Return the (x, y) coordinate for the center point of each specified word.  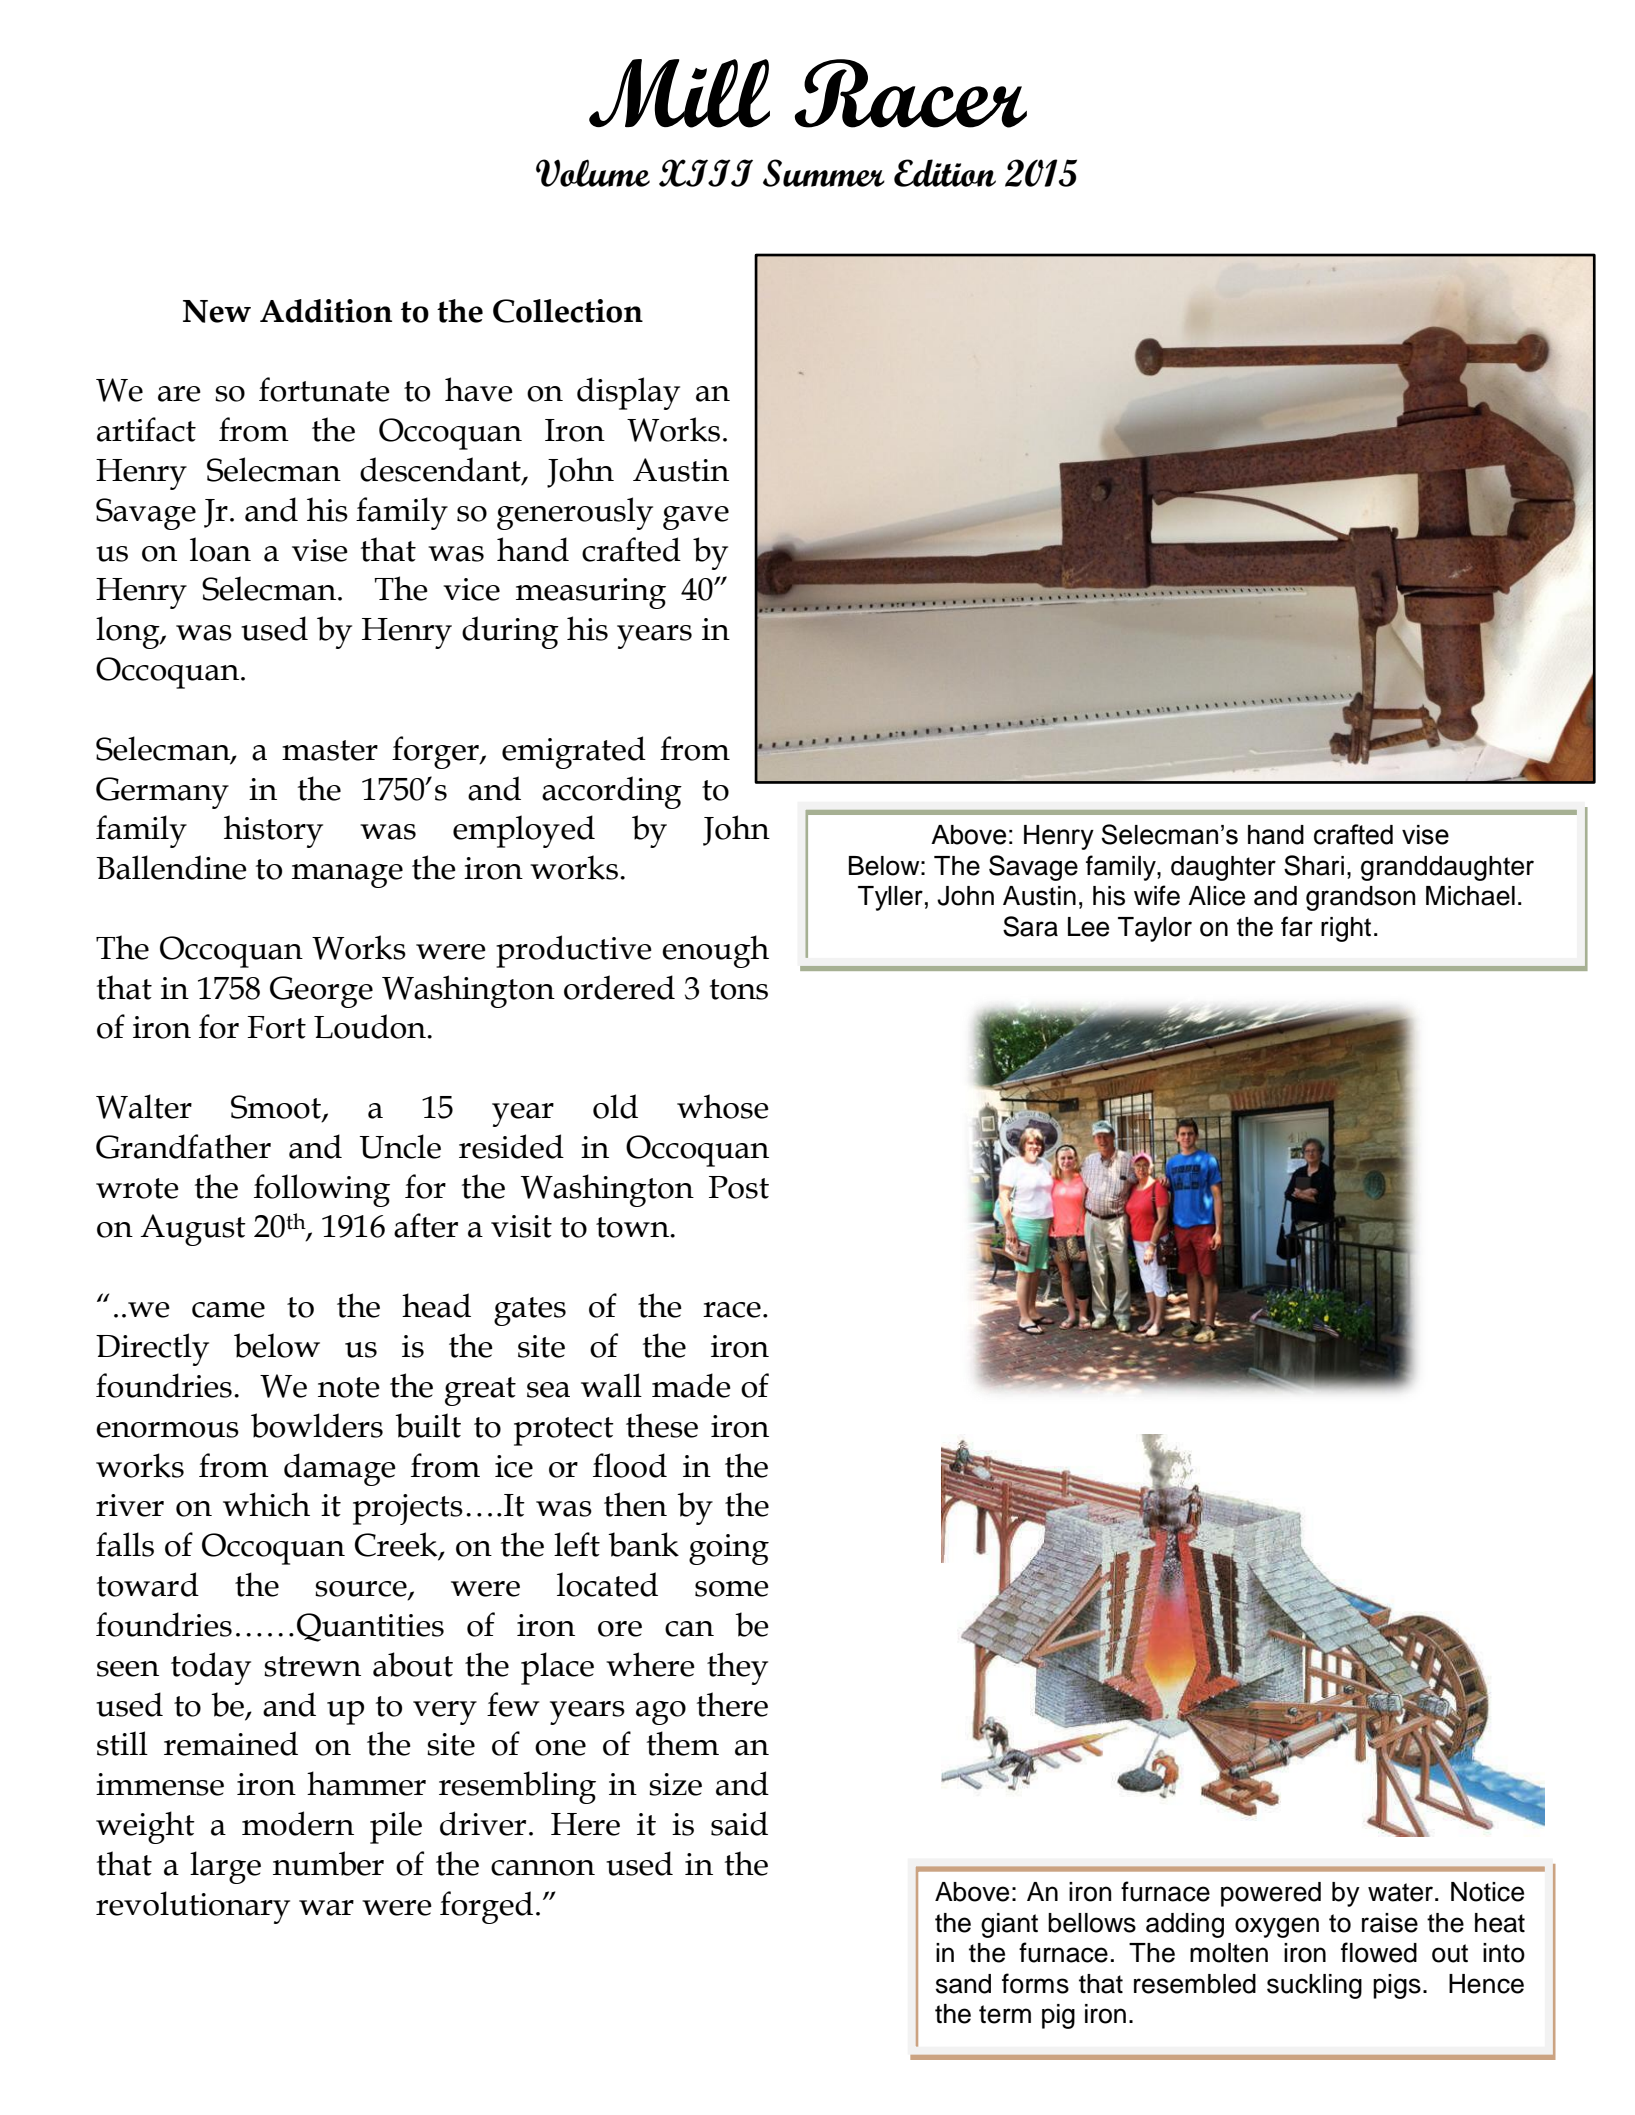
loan (220, 549)
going (729, 1549)
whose (723, 1106)
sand (963, 1984)
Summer (824, 173)
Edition (945, 173)
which (266, 1504)
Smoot (277, 1108)
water (1402, 1892)
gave (696, 518)
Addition (326, 311)
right (1346, 929)
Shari (1314, 865)
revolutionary (193, 1907)
